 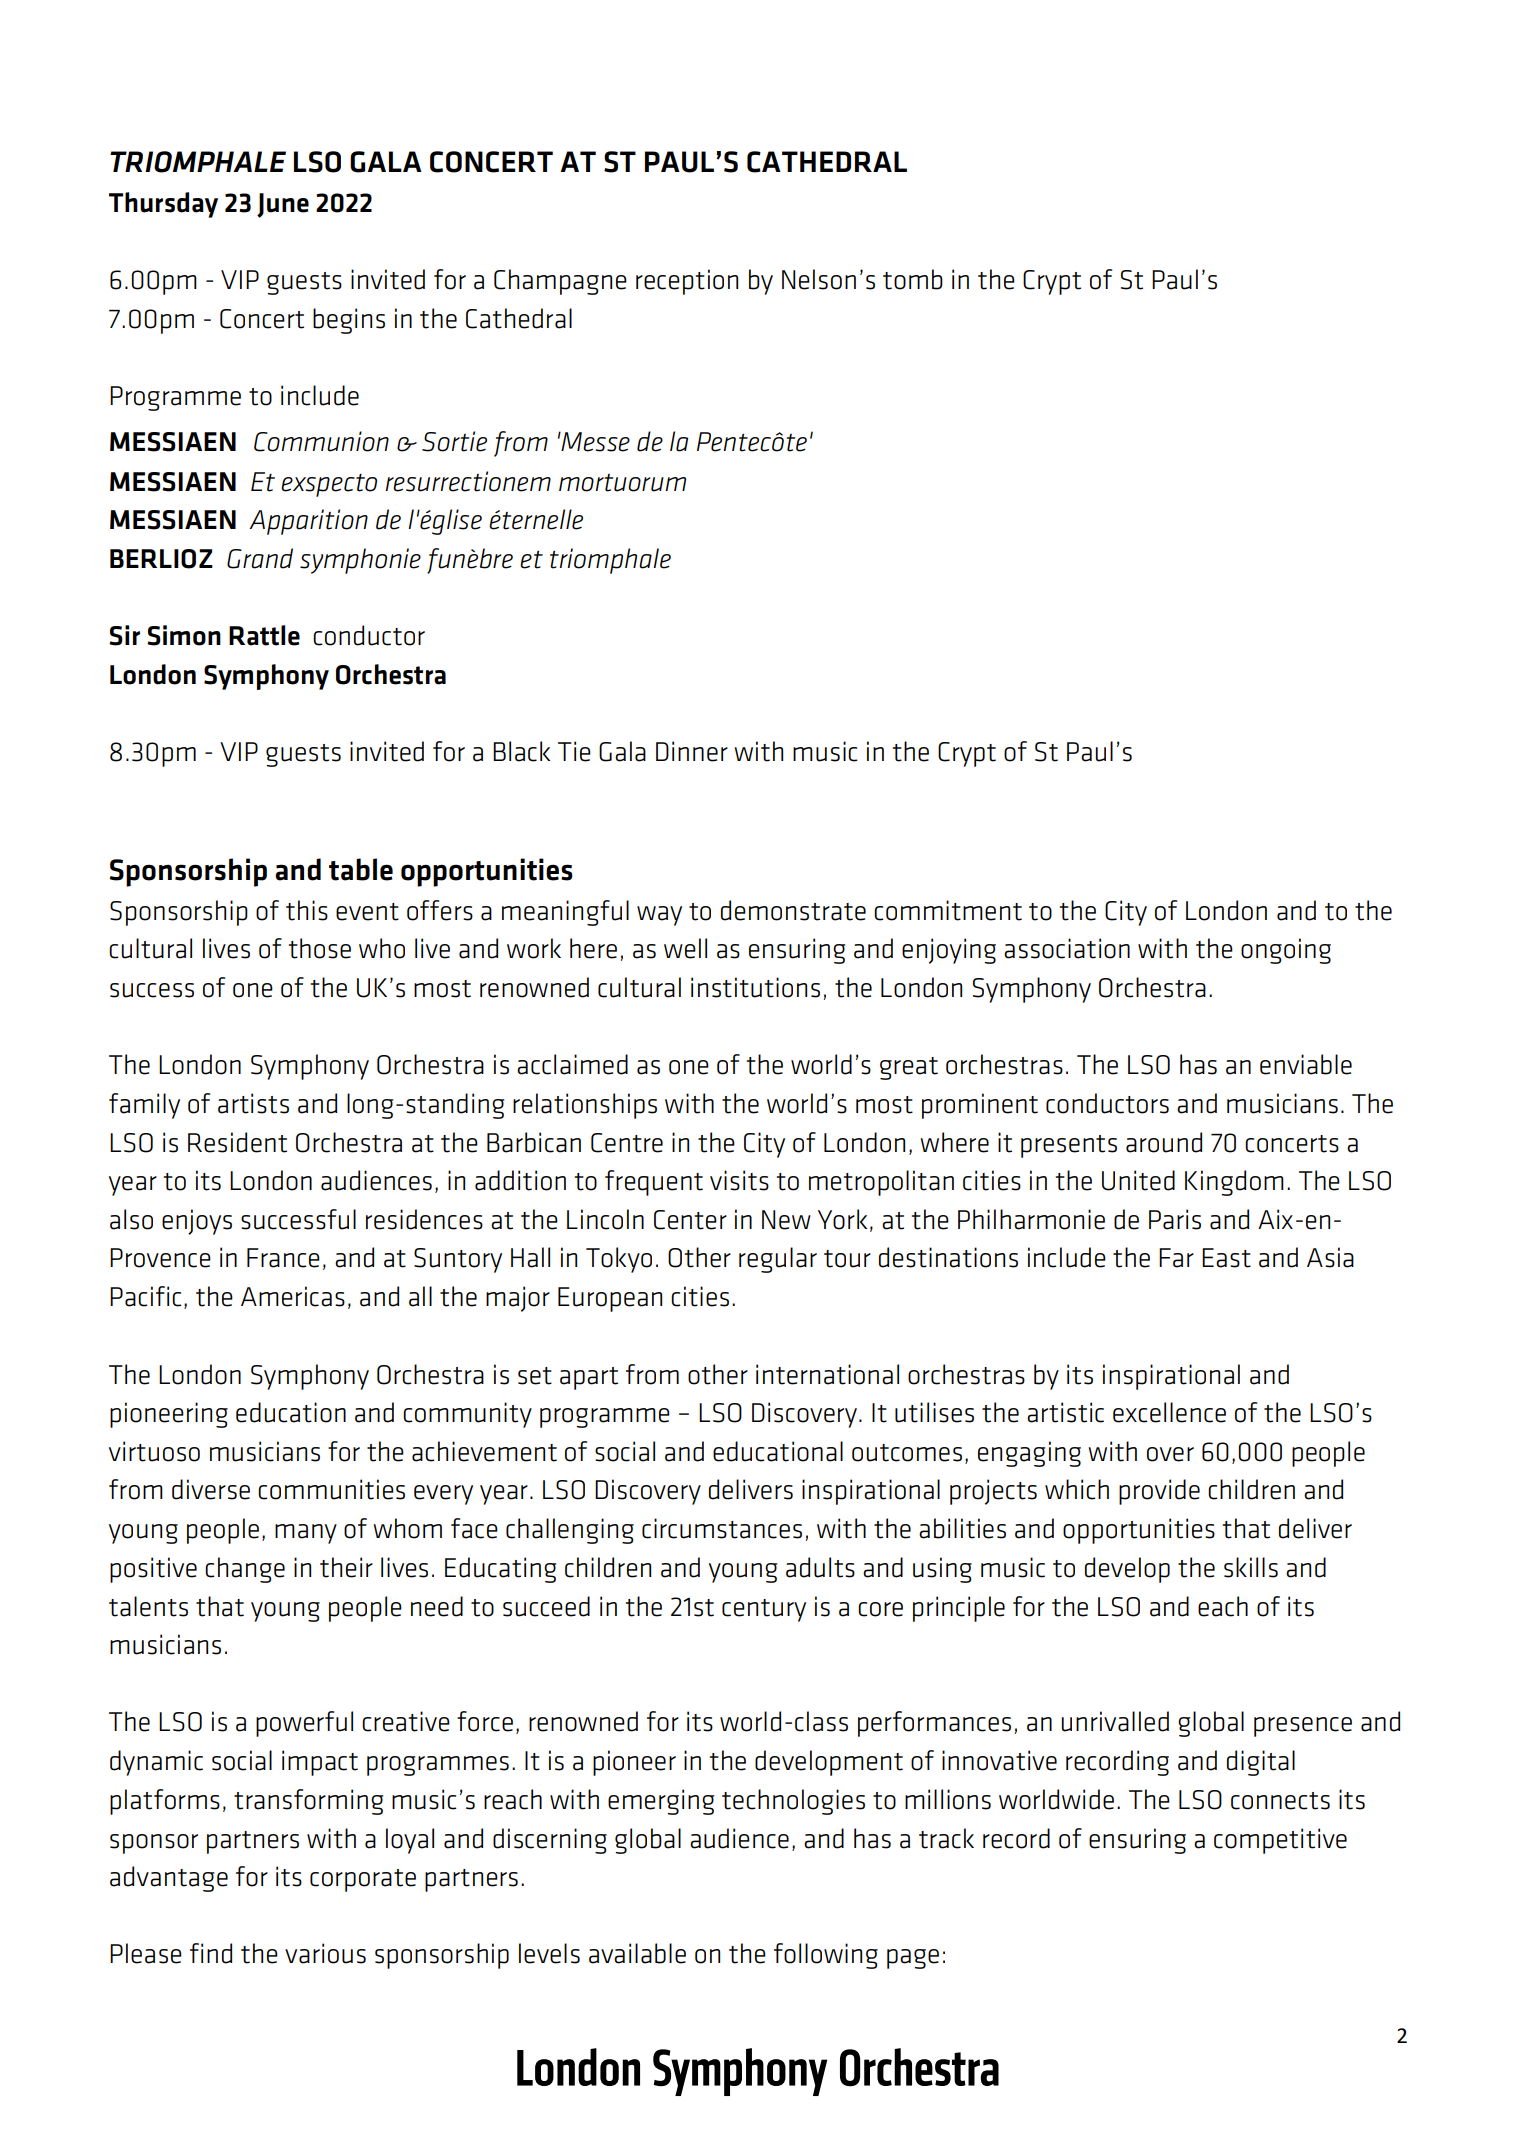 What do you see at coordinates (211, 1489) in the screenshot?
I see `diverse` at bounding box center [211, 1489].
